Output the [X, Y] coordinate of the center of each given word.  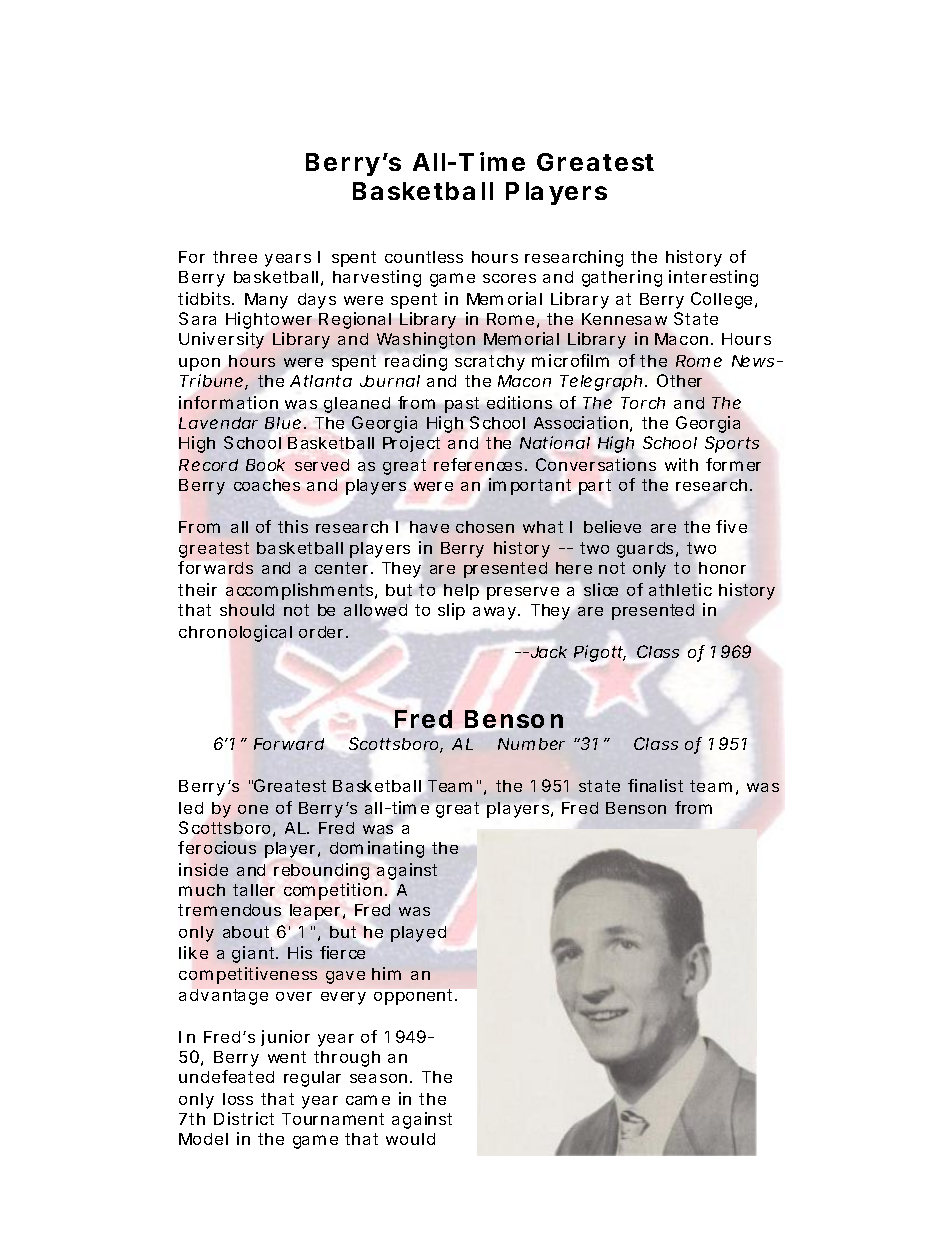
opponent [415, 997]
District [244, 1118]
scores [509, 278]
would [410, 1139]
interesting [713, 278]
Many [266, 301]
